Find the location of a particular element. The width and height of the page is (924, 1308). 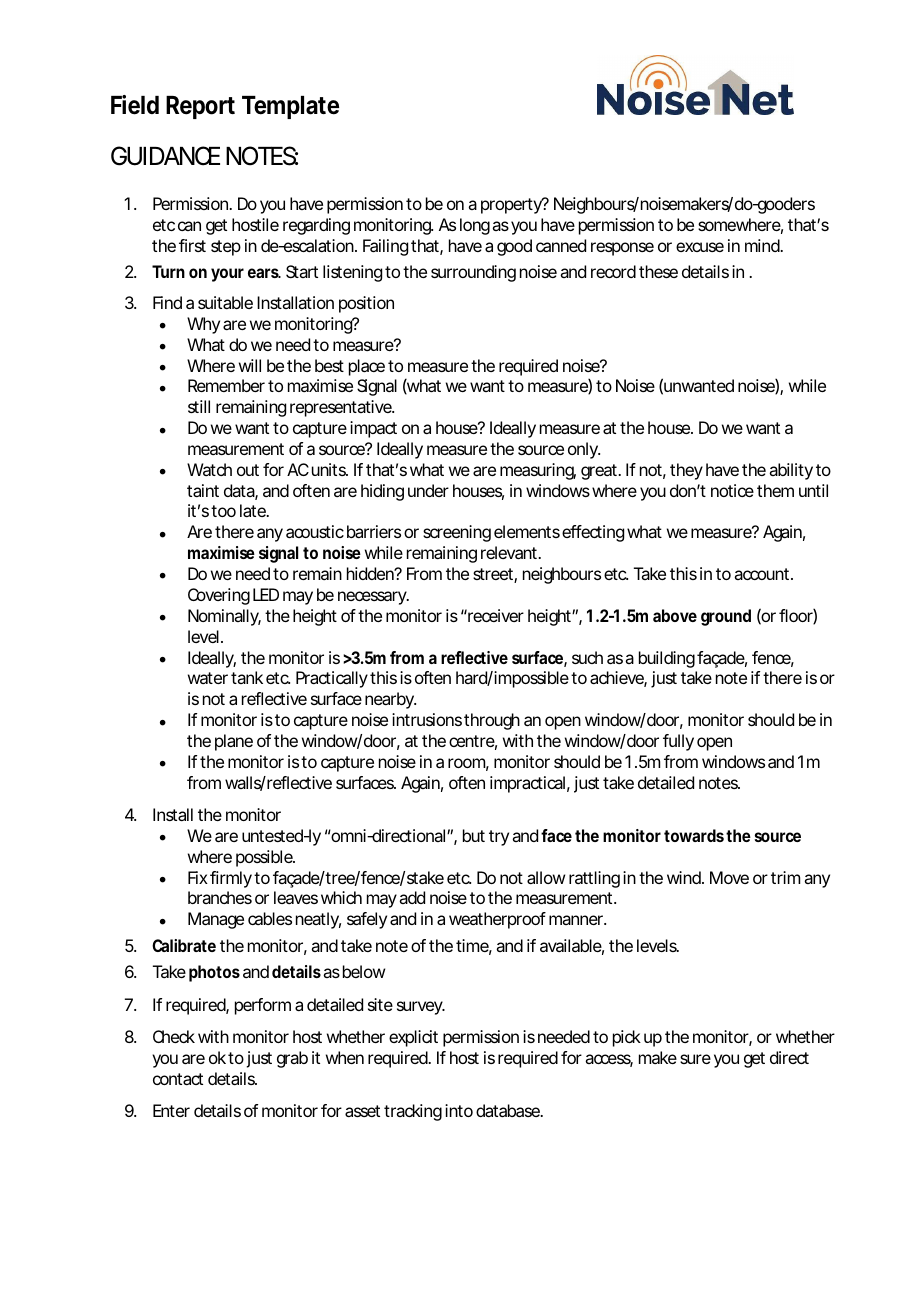

Report is located at coordinates (200, 107).
